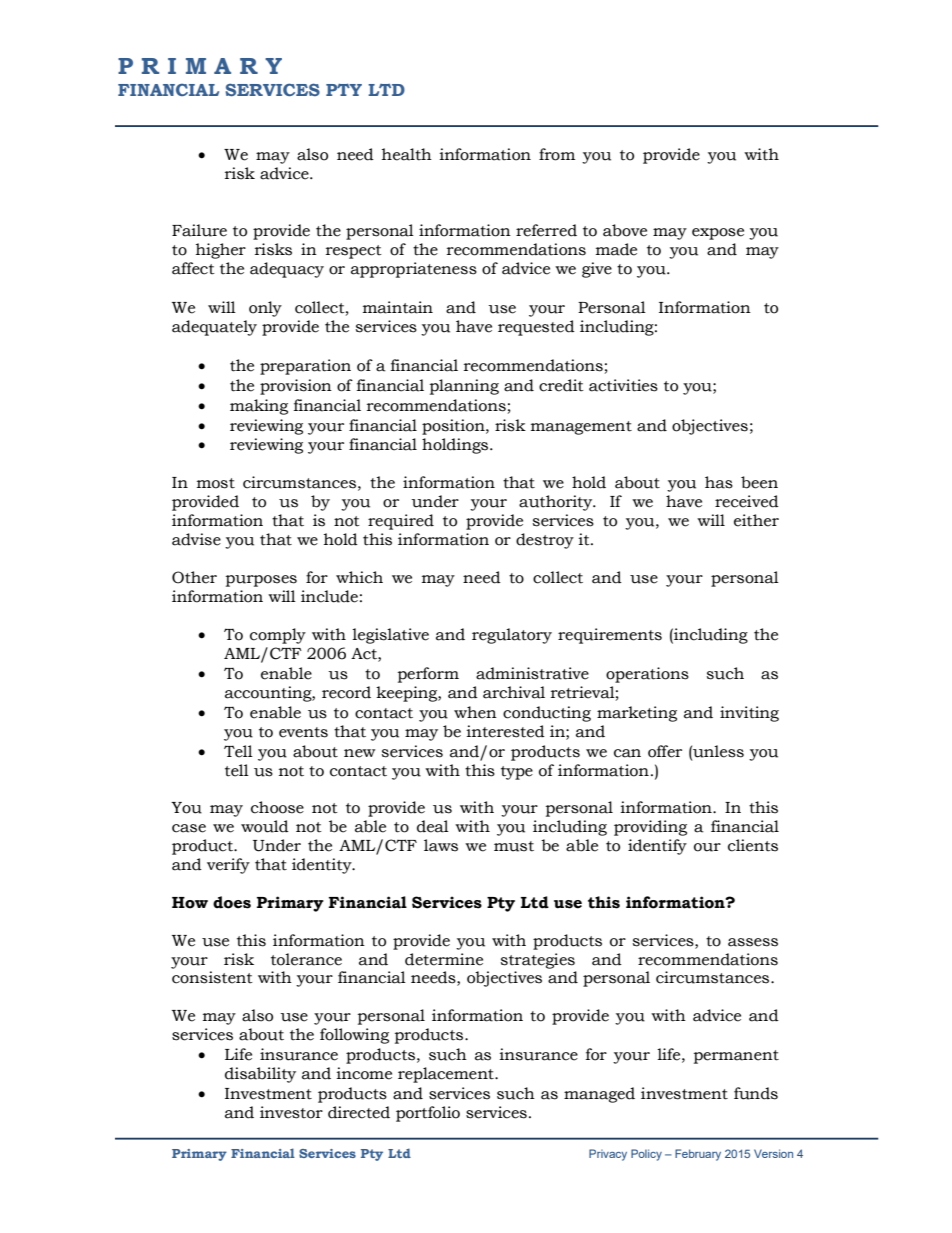  I want to click on providing, so click(650, 828).
